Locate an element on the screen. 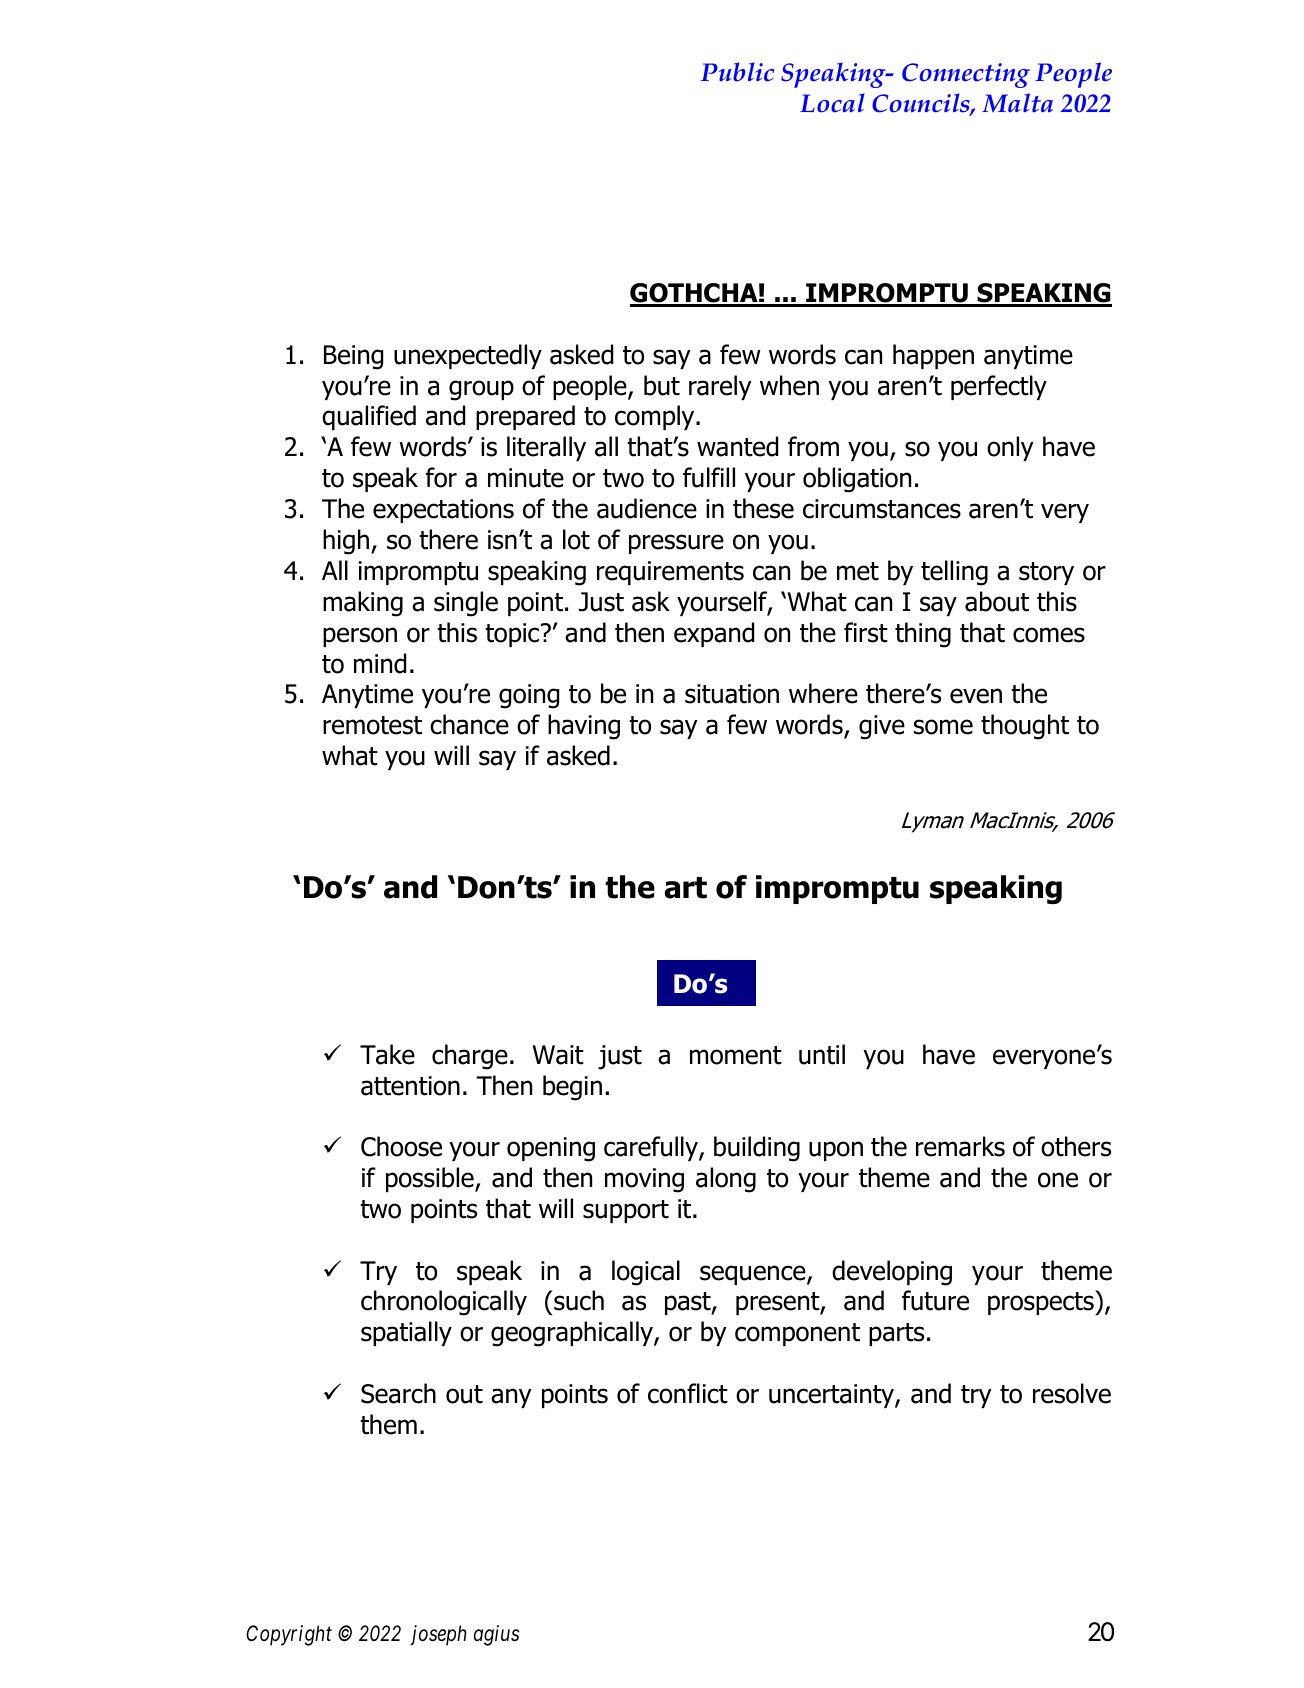 The image size is (1304, 1688). perfectly is located at coordinates (999, 387).
